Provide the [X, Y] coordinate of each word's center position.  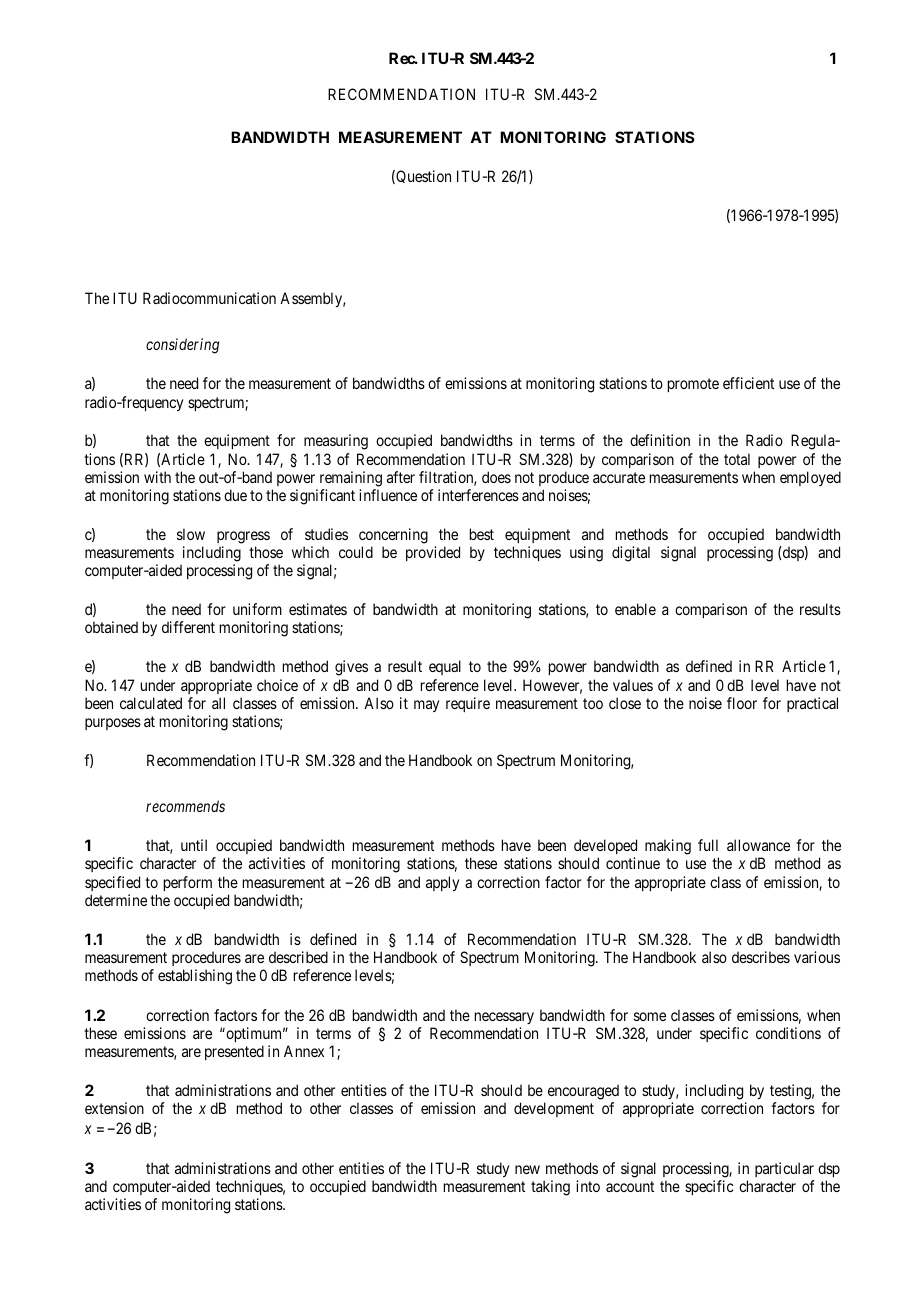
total [737, 459]
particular [784, 1169]
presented [234, 1052]
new [527, 1169]
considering [182, 346]
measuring [336, 442]
